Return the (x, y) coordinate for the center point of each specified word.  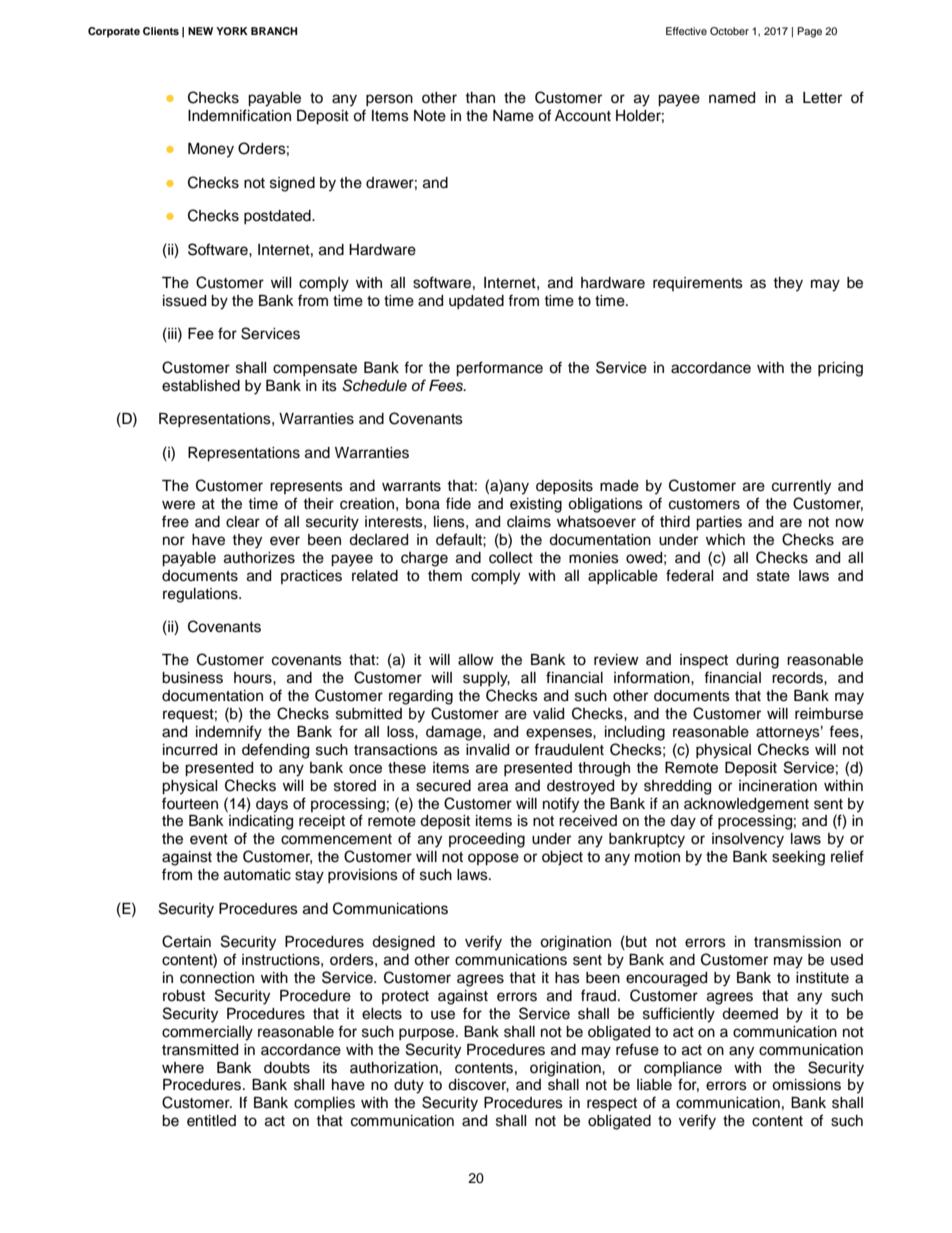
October (729, 31)
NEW (200, 31)
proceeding (487, 840)
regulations (201, 595)
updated (476, 302)
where (183, 1068)
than (480, 97)
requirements (698, 284)
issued (184, 301)
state (773, 576)
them (445, 576)
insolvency (748, 840)
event (209, 839)
